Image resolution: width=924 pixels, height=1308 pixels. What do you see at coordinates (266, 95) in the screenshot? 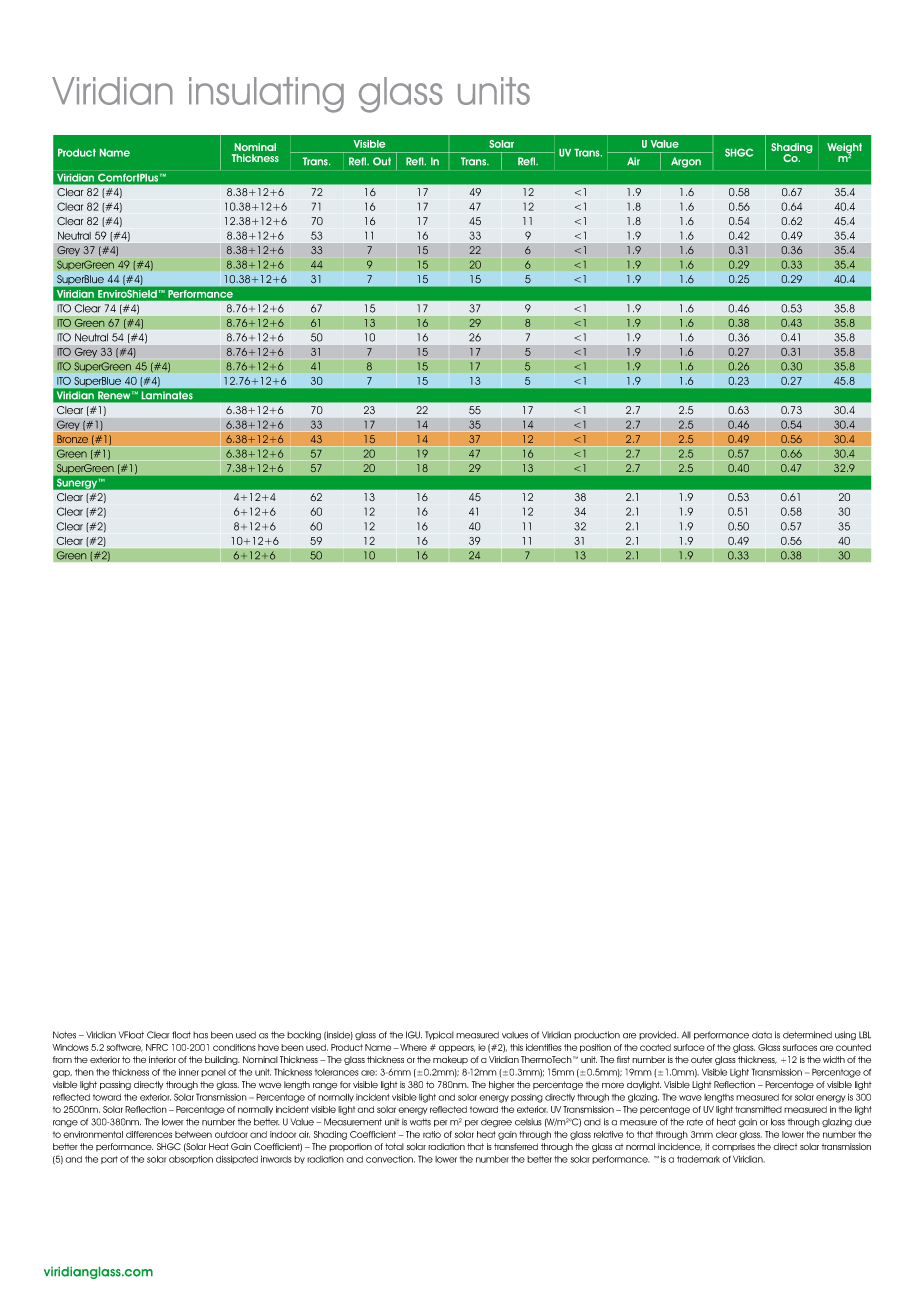
I see `insulating` at bounding box center [266, 95].
